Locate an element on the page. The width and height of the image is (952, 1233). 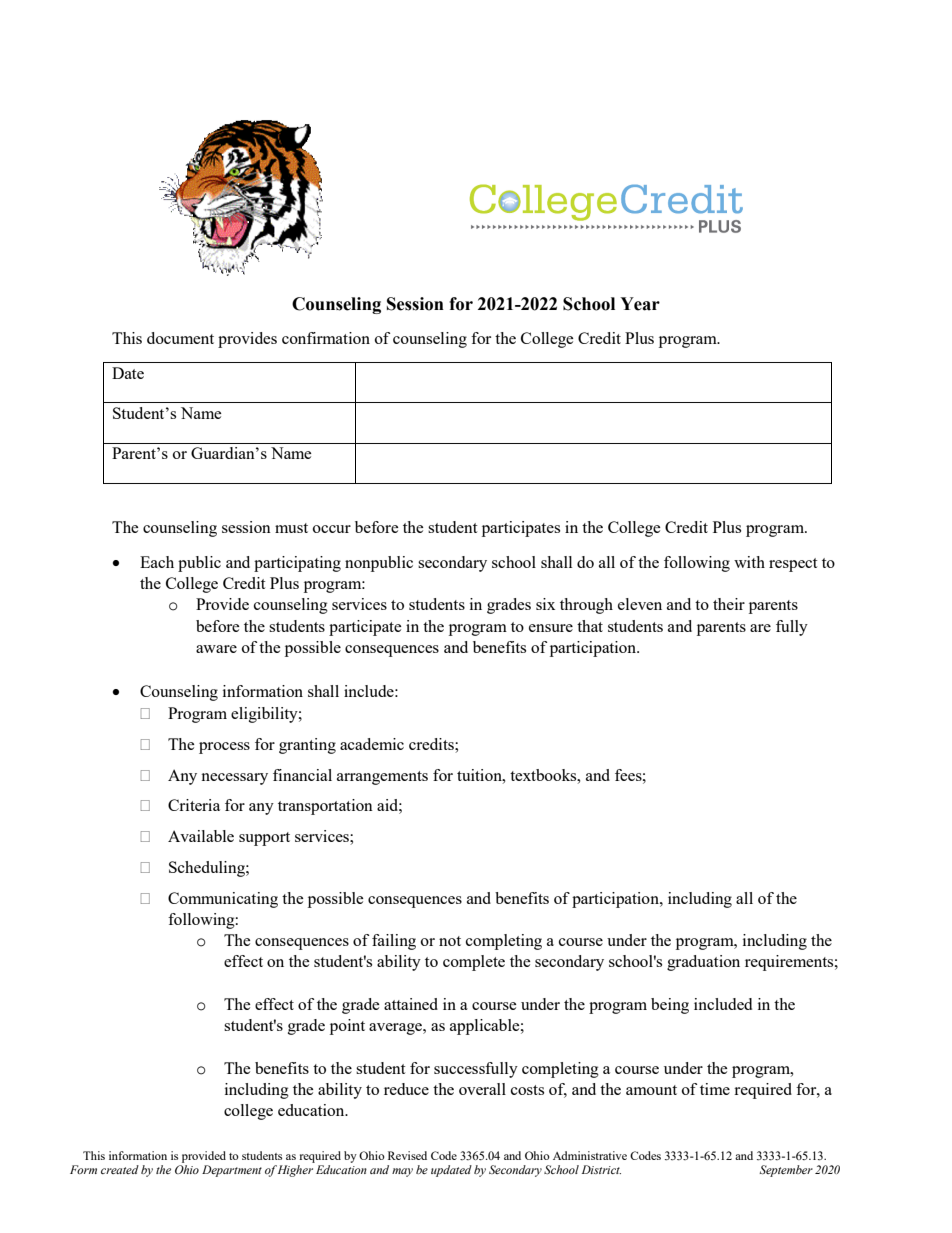
Year is located at coordinates (640, 304).
